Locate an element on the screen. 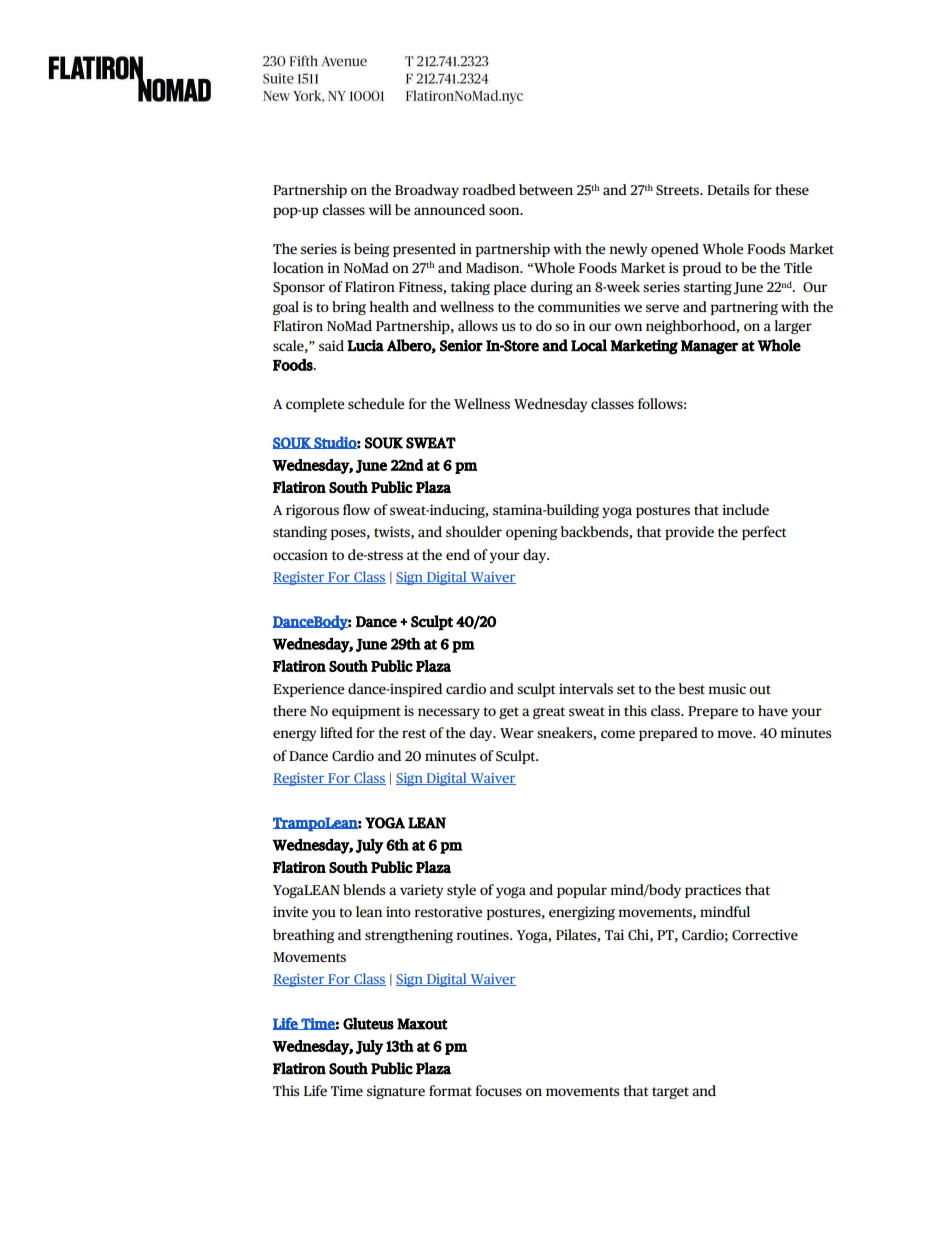 The height and width of the screenshot is (1233, 952). will is located at coordinates (380, 209).
